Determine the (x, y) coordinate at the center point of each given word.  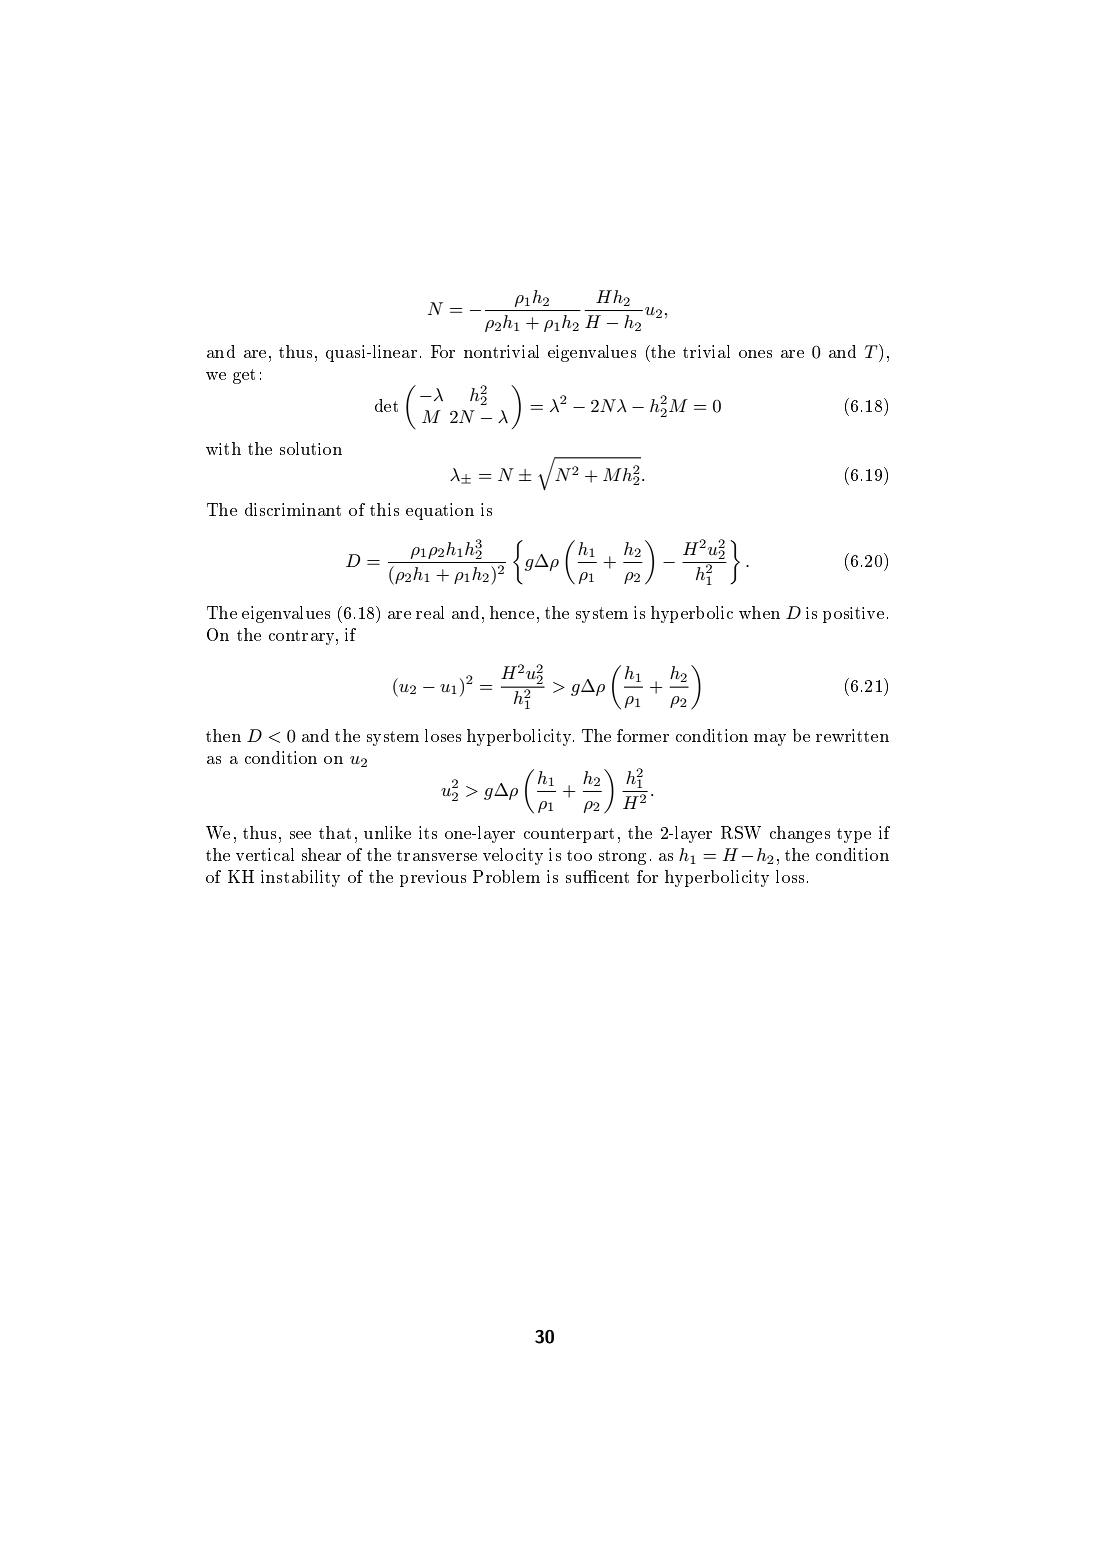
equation (440, 511)
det (386, 405)
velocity (513, 856)
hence (512, 612)
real (430, 612)
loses (443, 735)
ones (755, 354)
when (759, 612)
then (223, 735)
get (244, 376)
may (770, 740)
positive (853, 615)
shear (321, 854)
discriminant (293, 509)
